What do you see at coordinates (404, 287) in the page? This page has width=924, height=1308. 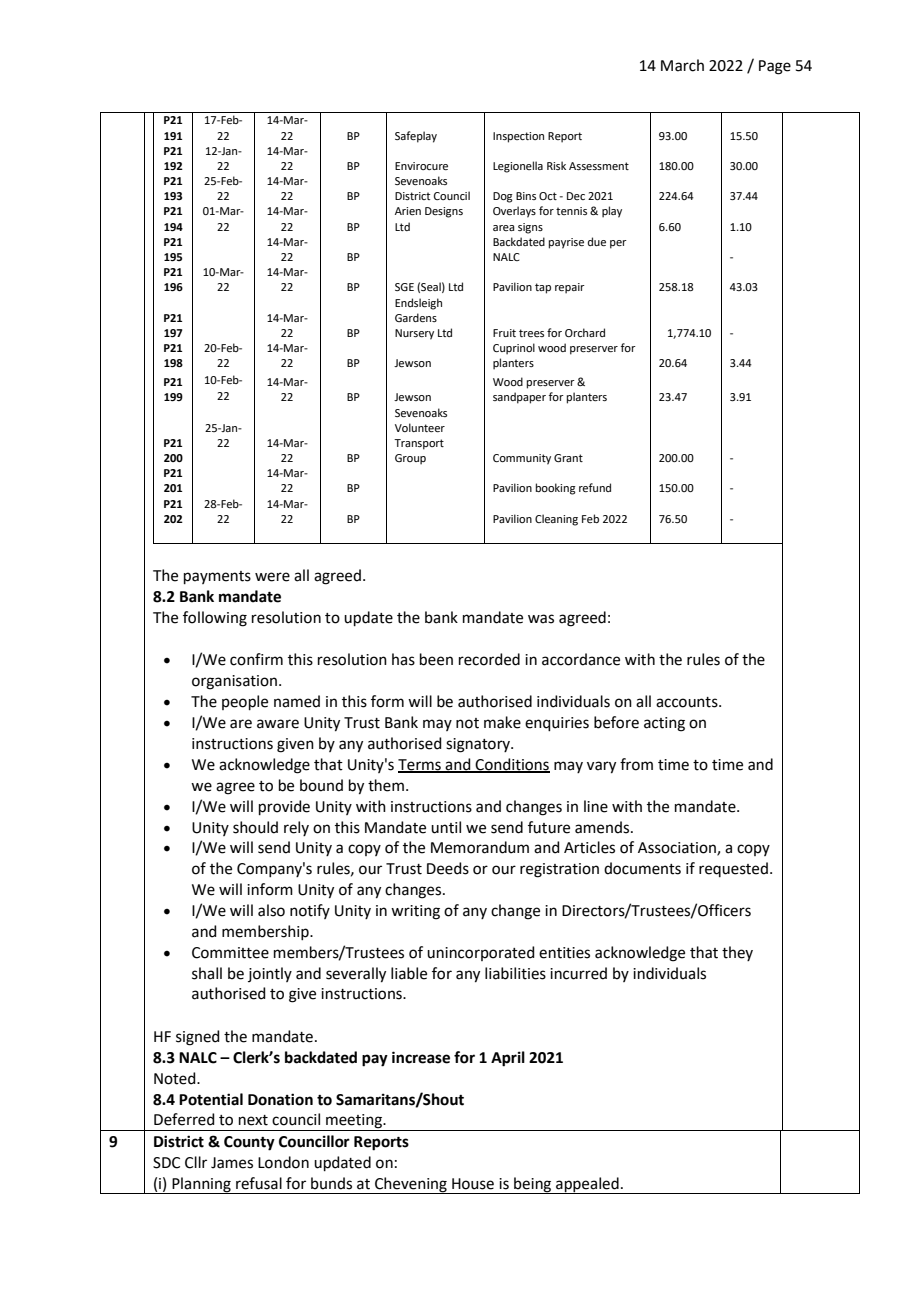 I see `SGE` at bounding box center [404, 287].
